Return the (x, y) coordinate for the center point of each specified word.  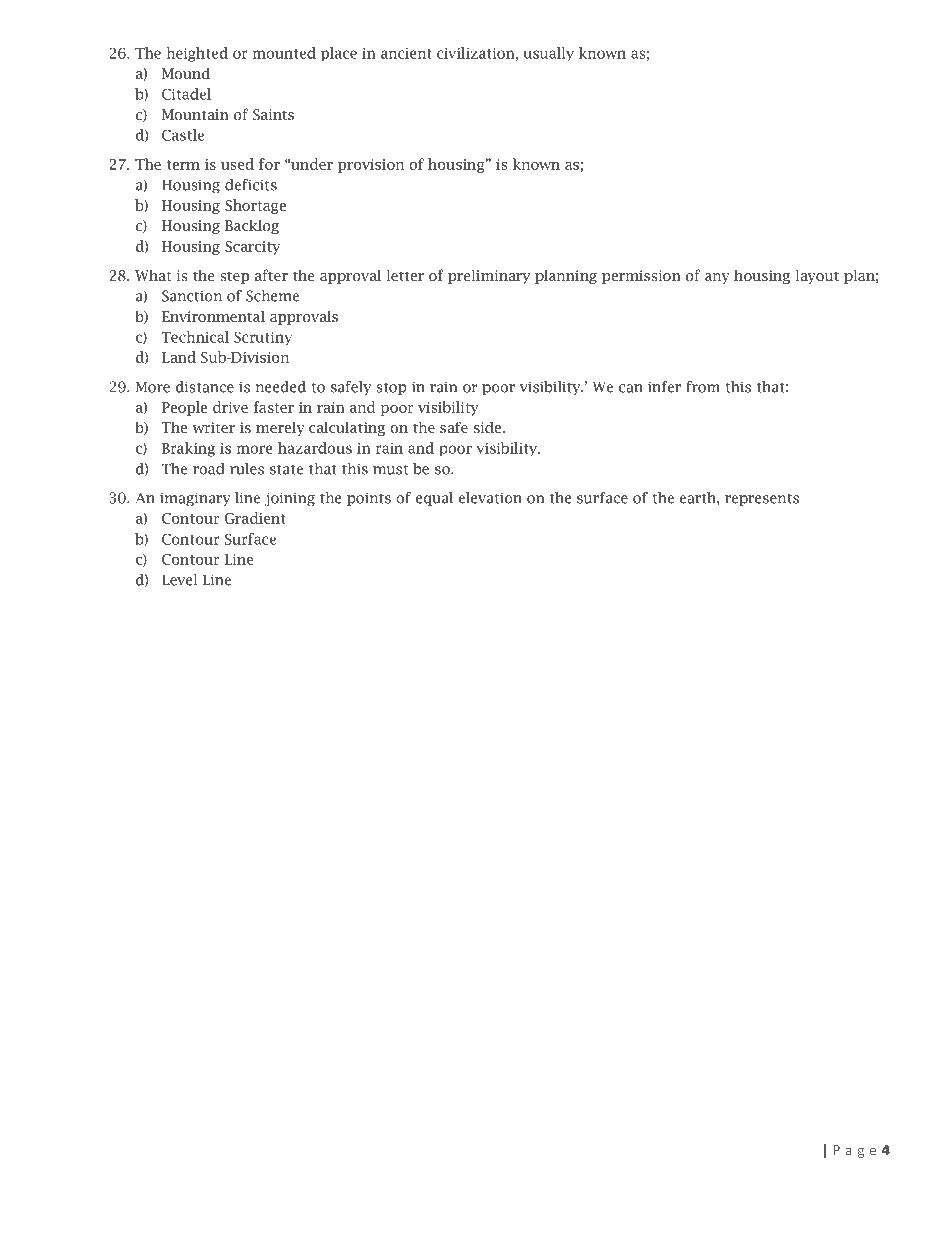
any (717, 278)
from (703, 387)
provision (371, 166)
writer (214, 427)
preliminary (489, 276)
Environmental (213, 316)
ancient (406, 53)
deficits (251, 185)
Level (179, 580)
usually (548, 54)
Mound (186, 73)
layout (817, 276)
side (488, 427)
